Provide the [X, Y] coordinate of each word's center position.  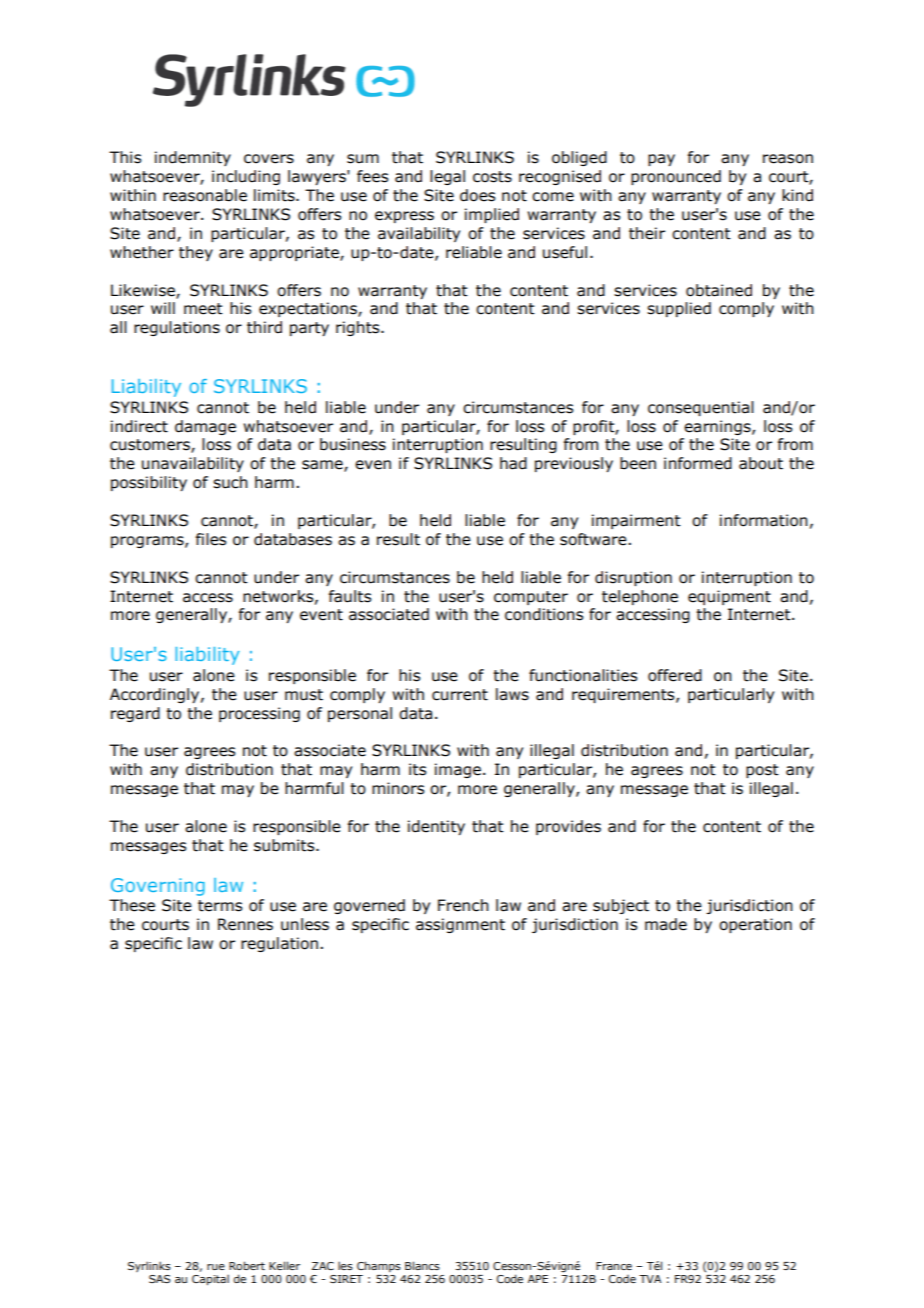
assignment [460, 925]
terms [220, 906]
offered [675, 675]
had [513, 463]
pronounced [676, 177]
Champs [379, 1266]
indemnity [193, 158]
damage [205, 427]
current [460, 695]
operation [755, 925]
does [477, 195]
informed [698, 463]
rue [216, 1267]
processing [259, 714]
